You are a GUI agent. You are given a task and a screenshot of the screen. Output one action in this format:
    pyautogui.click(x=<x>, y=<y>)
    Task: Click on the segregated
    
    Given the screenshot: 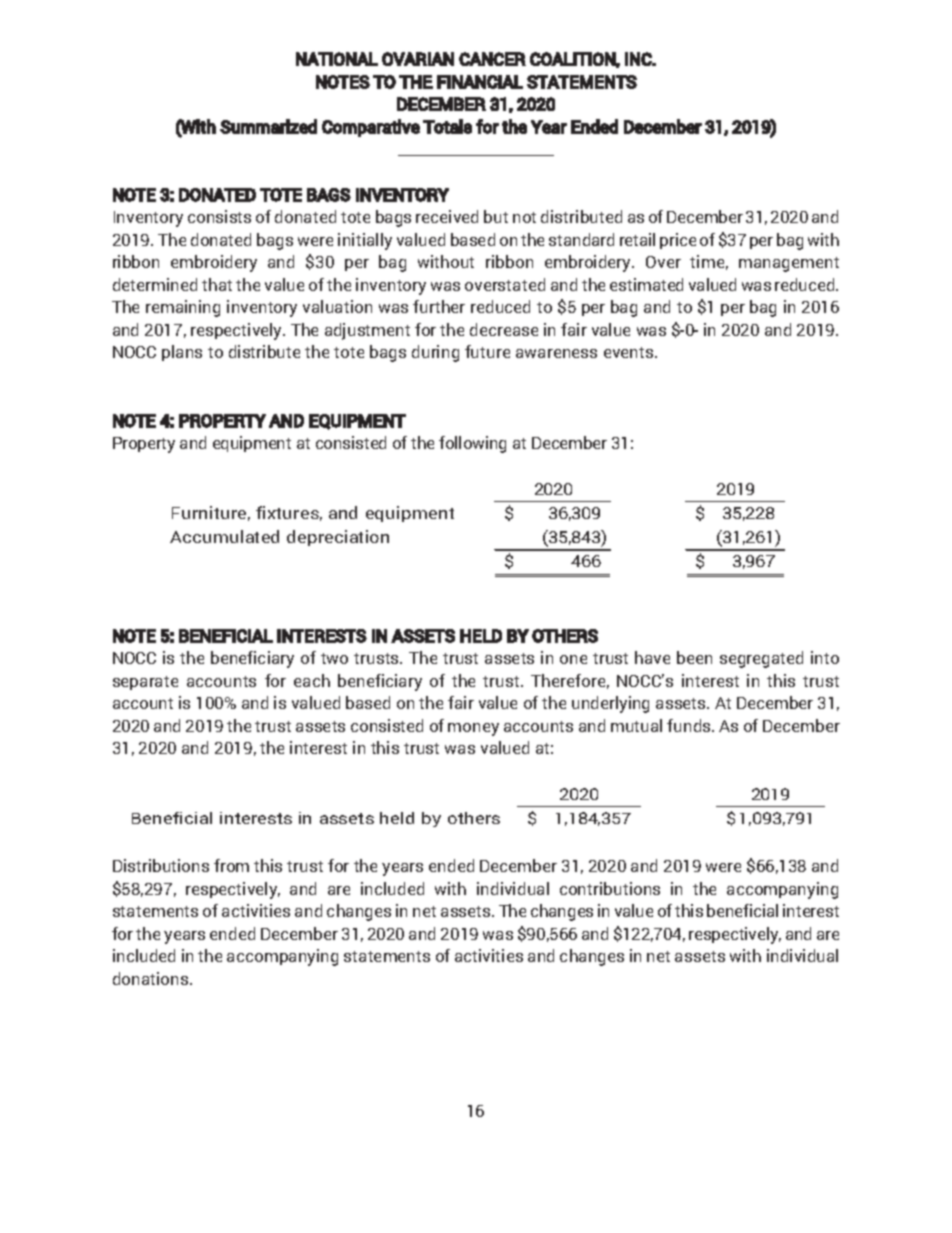 What is the action you would take?
    pyautogui.click(x=761, y=659)
